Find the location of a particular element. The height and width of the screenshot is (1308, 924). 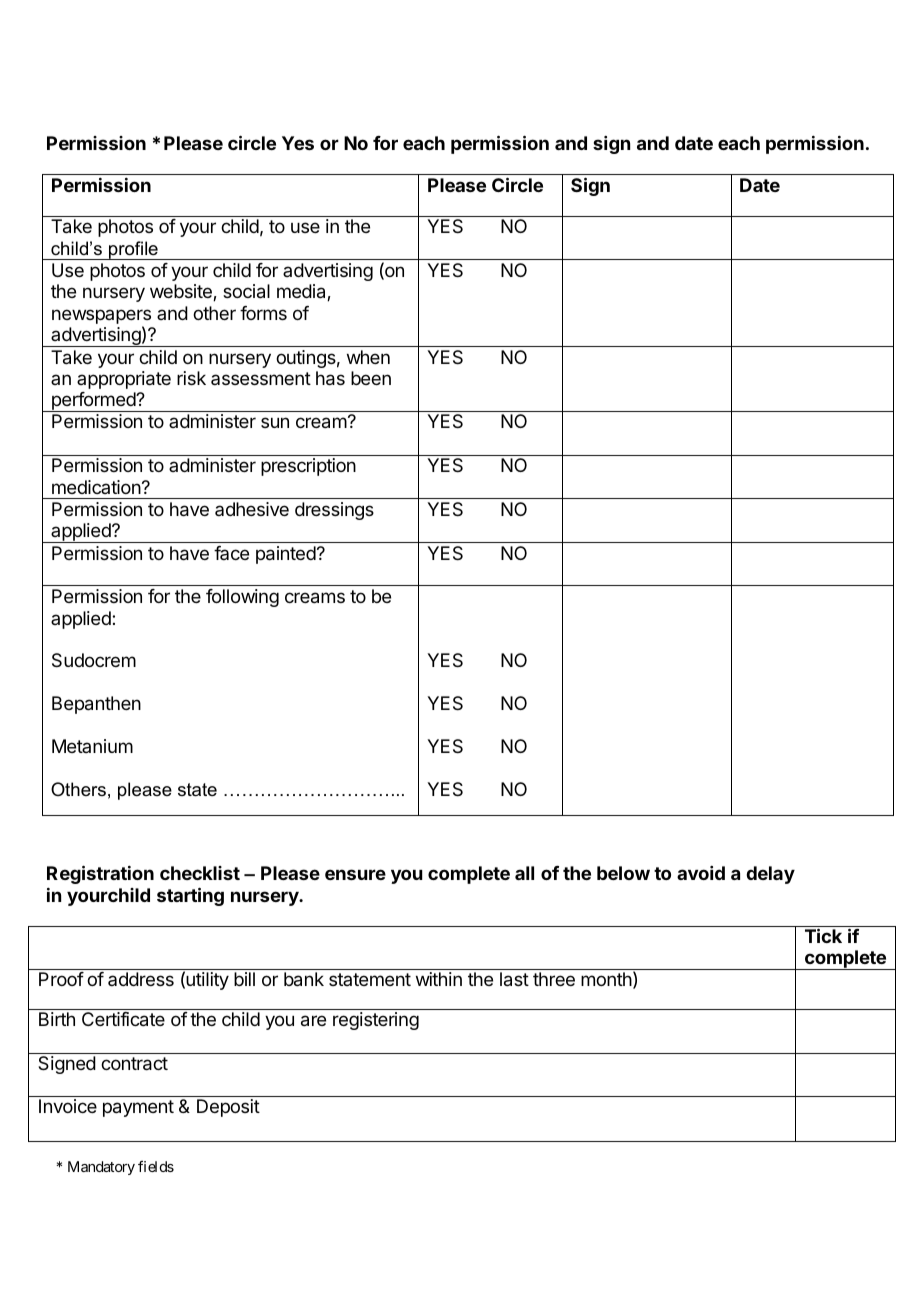

avoid is located at coordinates (701, 873).
